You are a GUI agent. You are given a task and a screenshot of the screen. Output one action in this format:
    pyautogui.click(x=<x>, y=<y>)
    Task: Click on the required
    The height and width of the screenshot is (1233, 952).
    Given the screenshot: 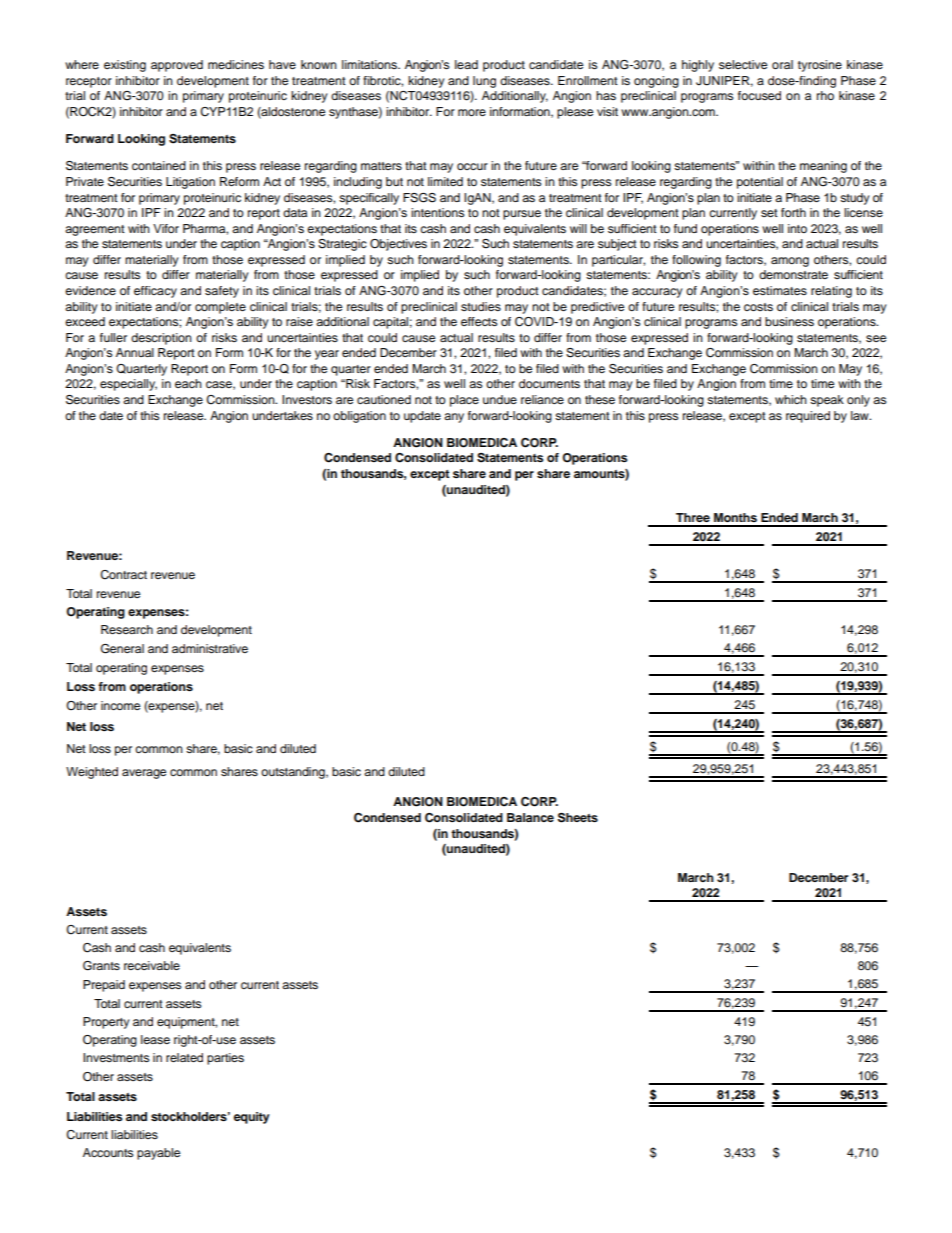 What is the action you would take?
    pyautogui.click(x=808, y=417)
